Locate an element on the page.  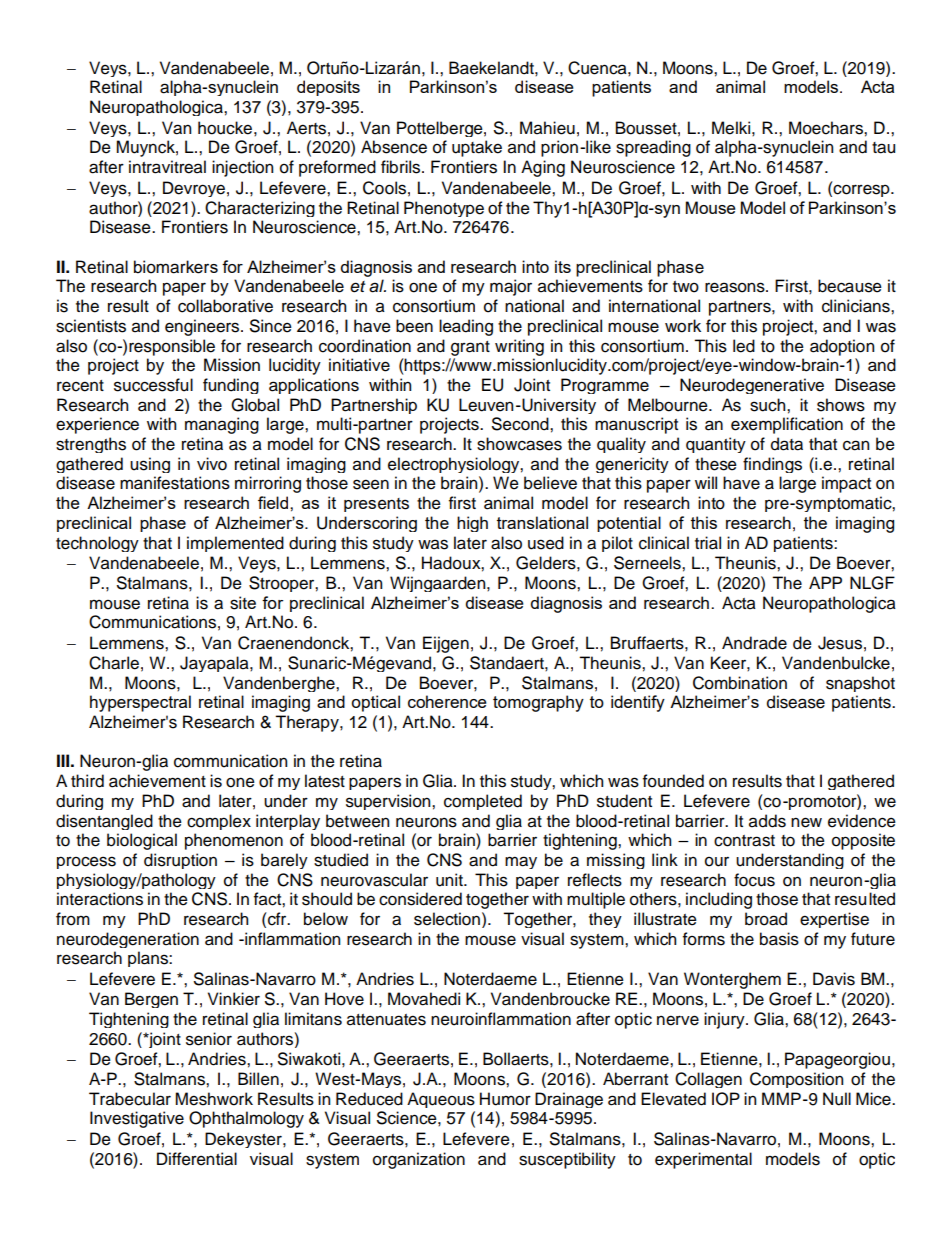
Investigative is located at coordinates (137, 1119).
